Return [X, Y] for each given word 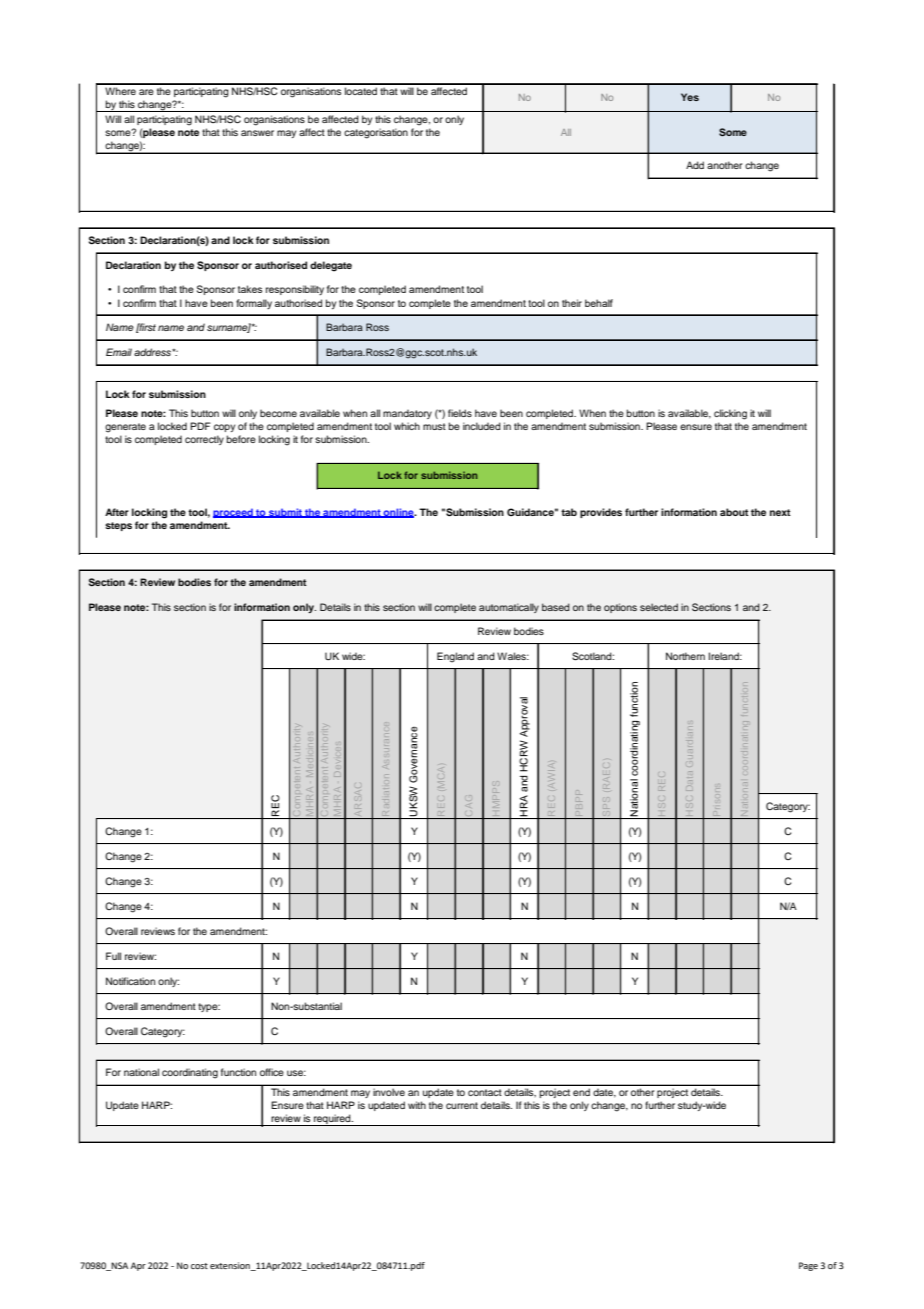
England [455, 657]
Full [113, 956]
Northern [685, 656]
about [734, 512]
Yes [690, 97]
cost [199, 1266]
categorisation [376, 133]
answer [257, 133]
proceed [234, 513]
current [462, 1105]
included [482, 426]
